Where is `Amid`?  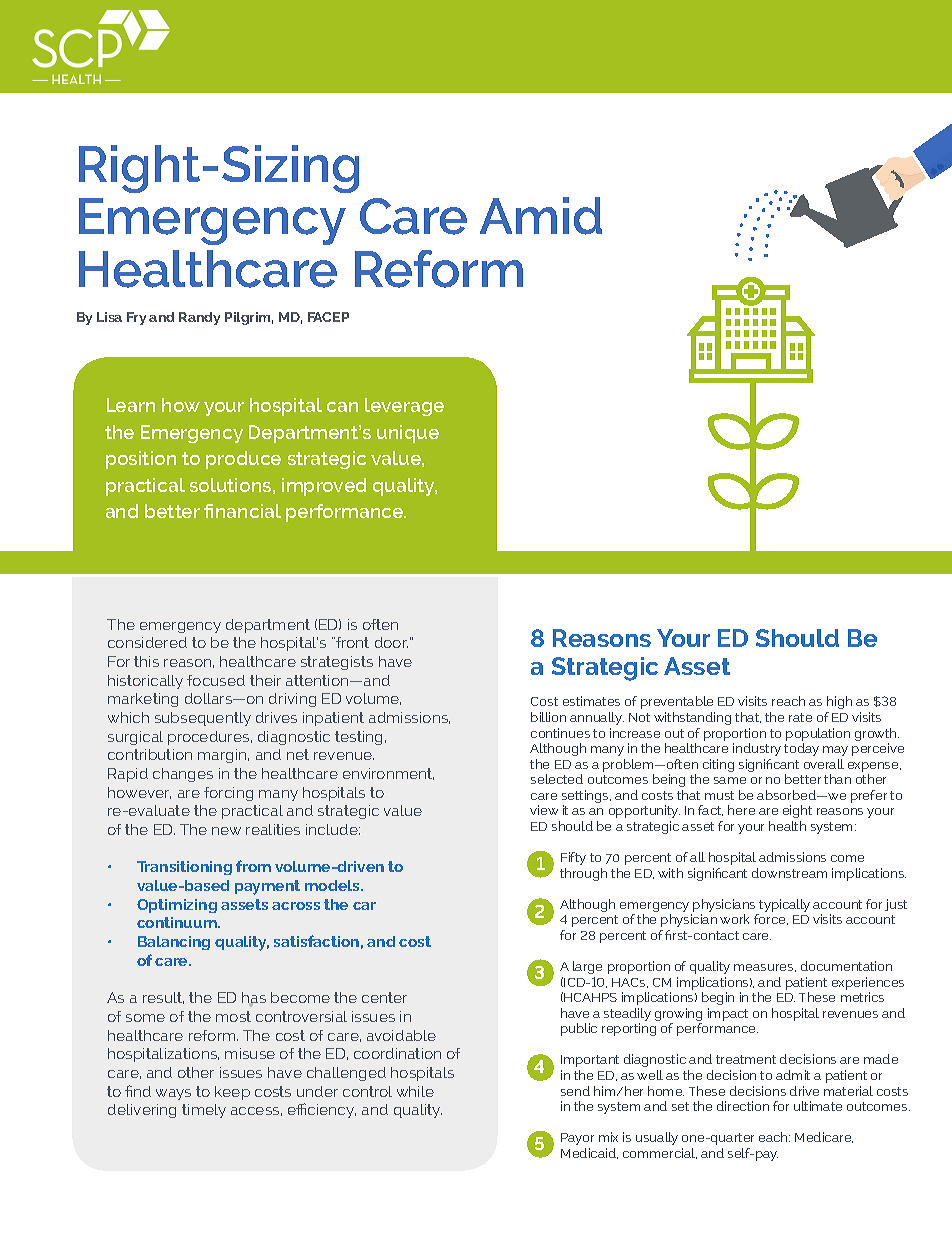 Amid is located at coordinates (541, 216).
